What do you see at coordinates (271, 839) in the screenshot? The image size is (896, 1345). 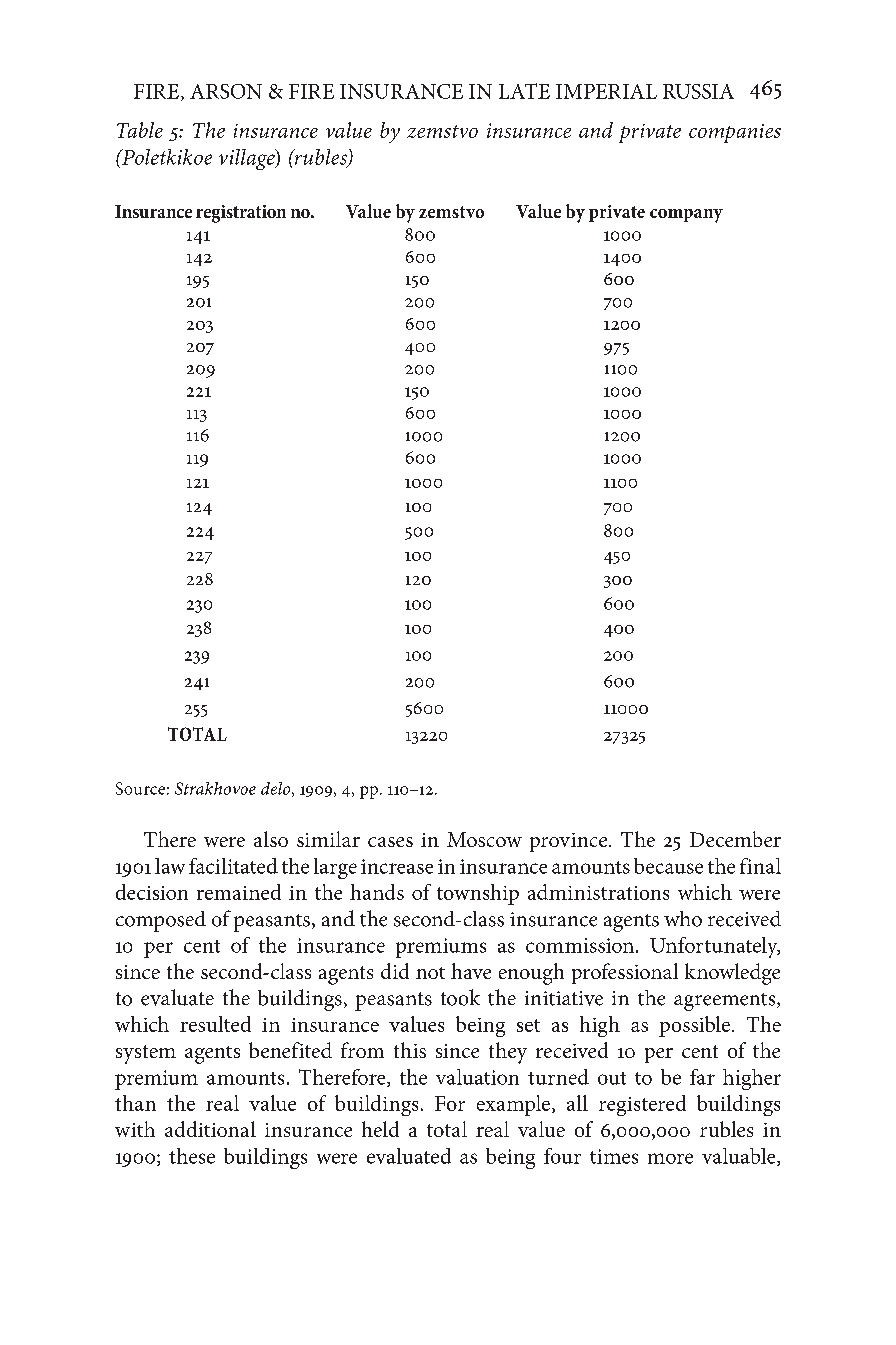 I see `also` at bounding box center [271, 839].
